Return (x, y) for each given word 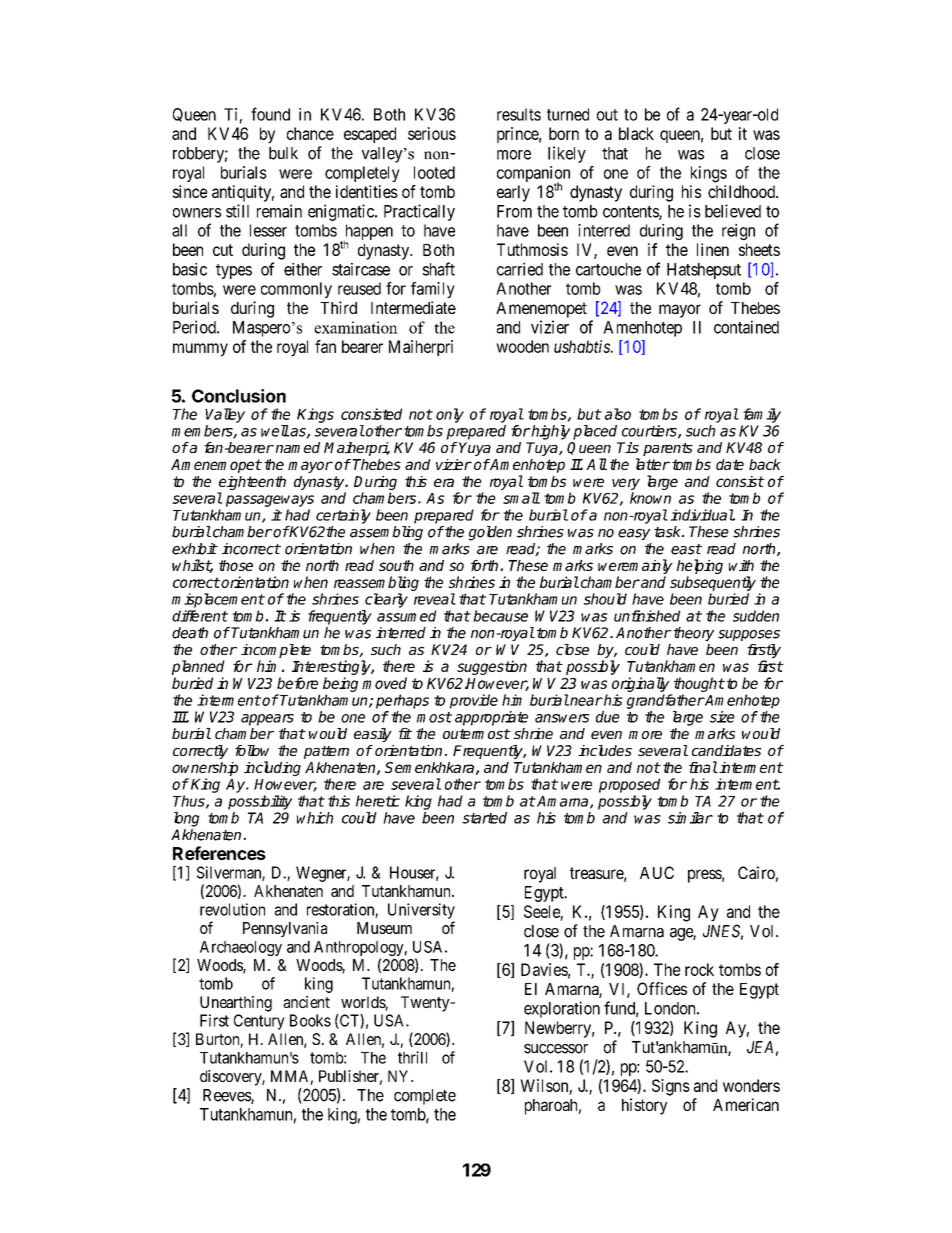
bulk (283, 153)
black (636, 133)
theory (693, 634)
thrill (412, 1057)
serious (432, 133)
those (236, 565)
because (500, 616)
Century (259, 1022)
